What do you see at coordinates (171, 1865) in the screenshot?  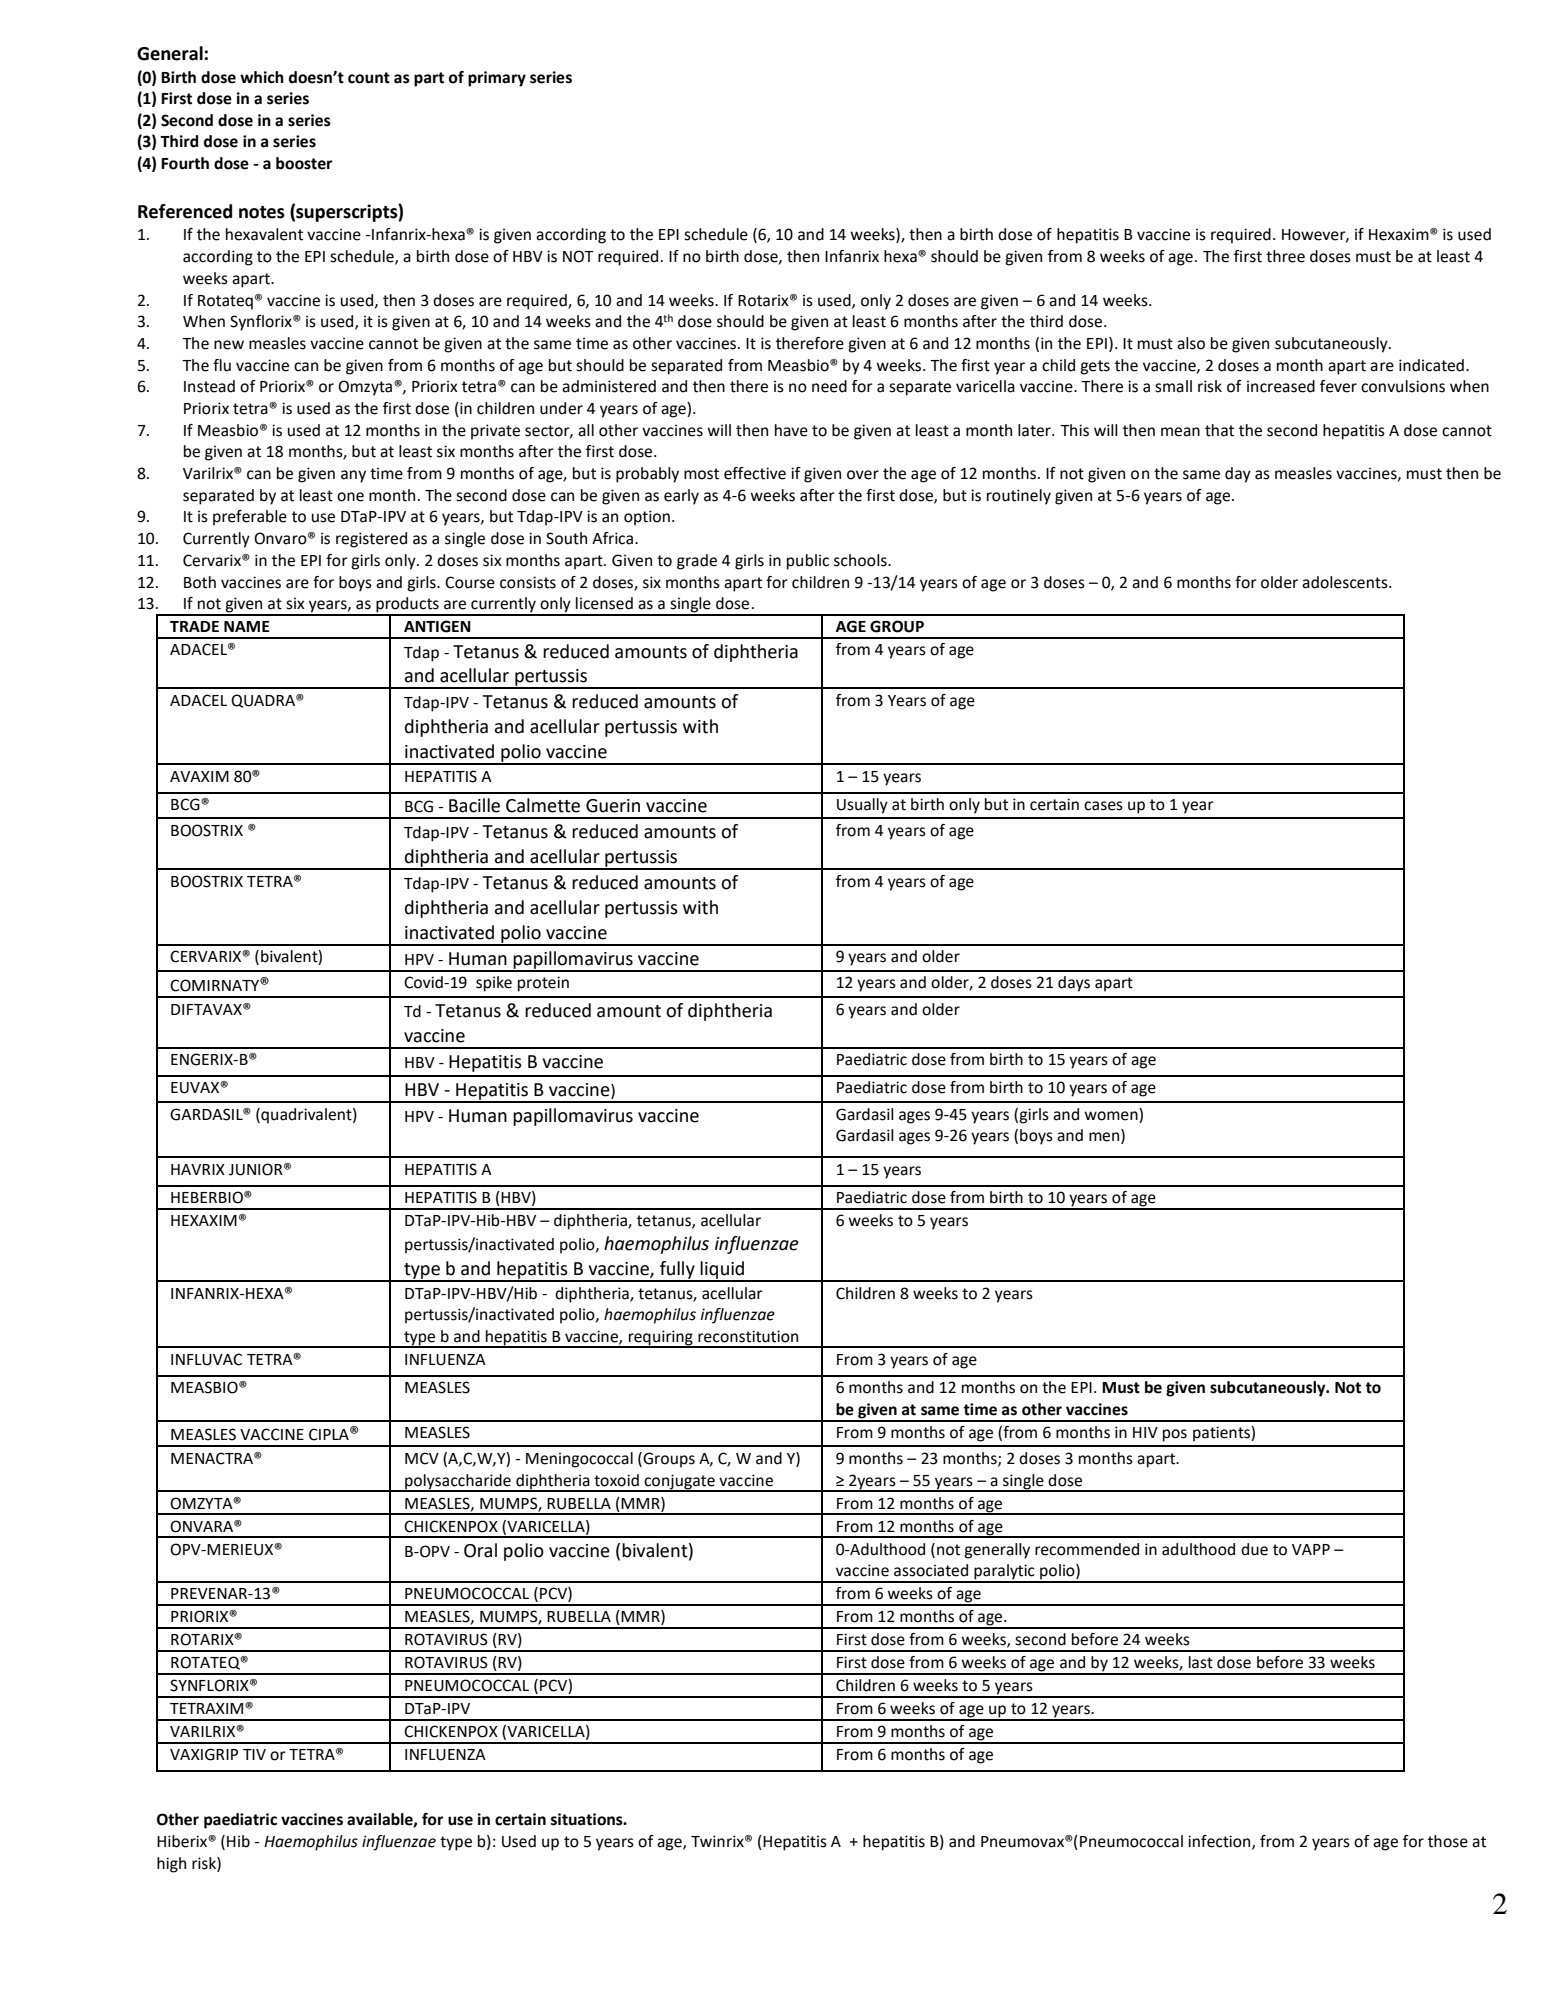 I see `high` at bounding box center [171, 1865].
